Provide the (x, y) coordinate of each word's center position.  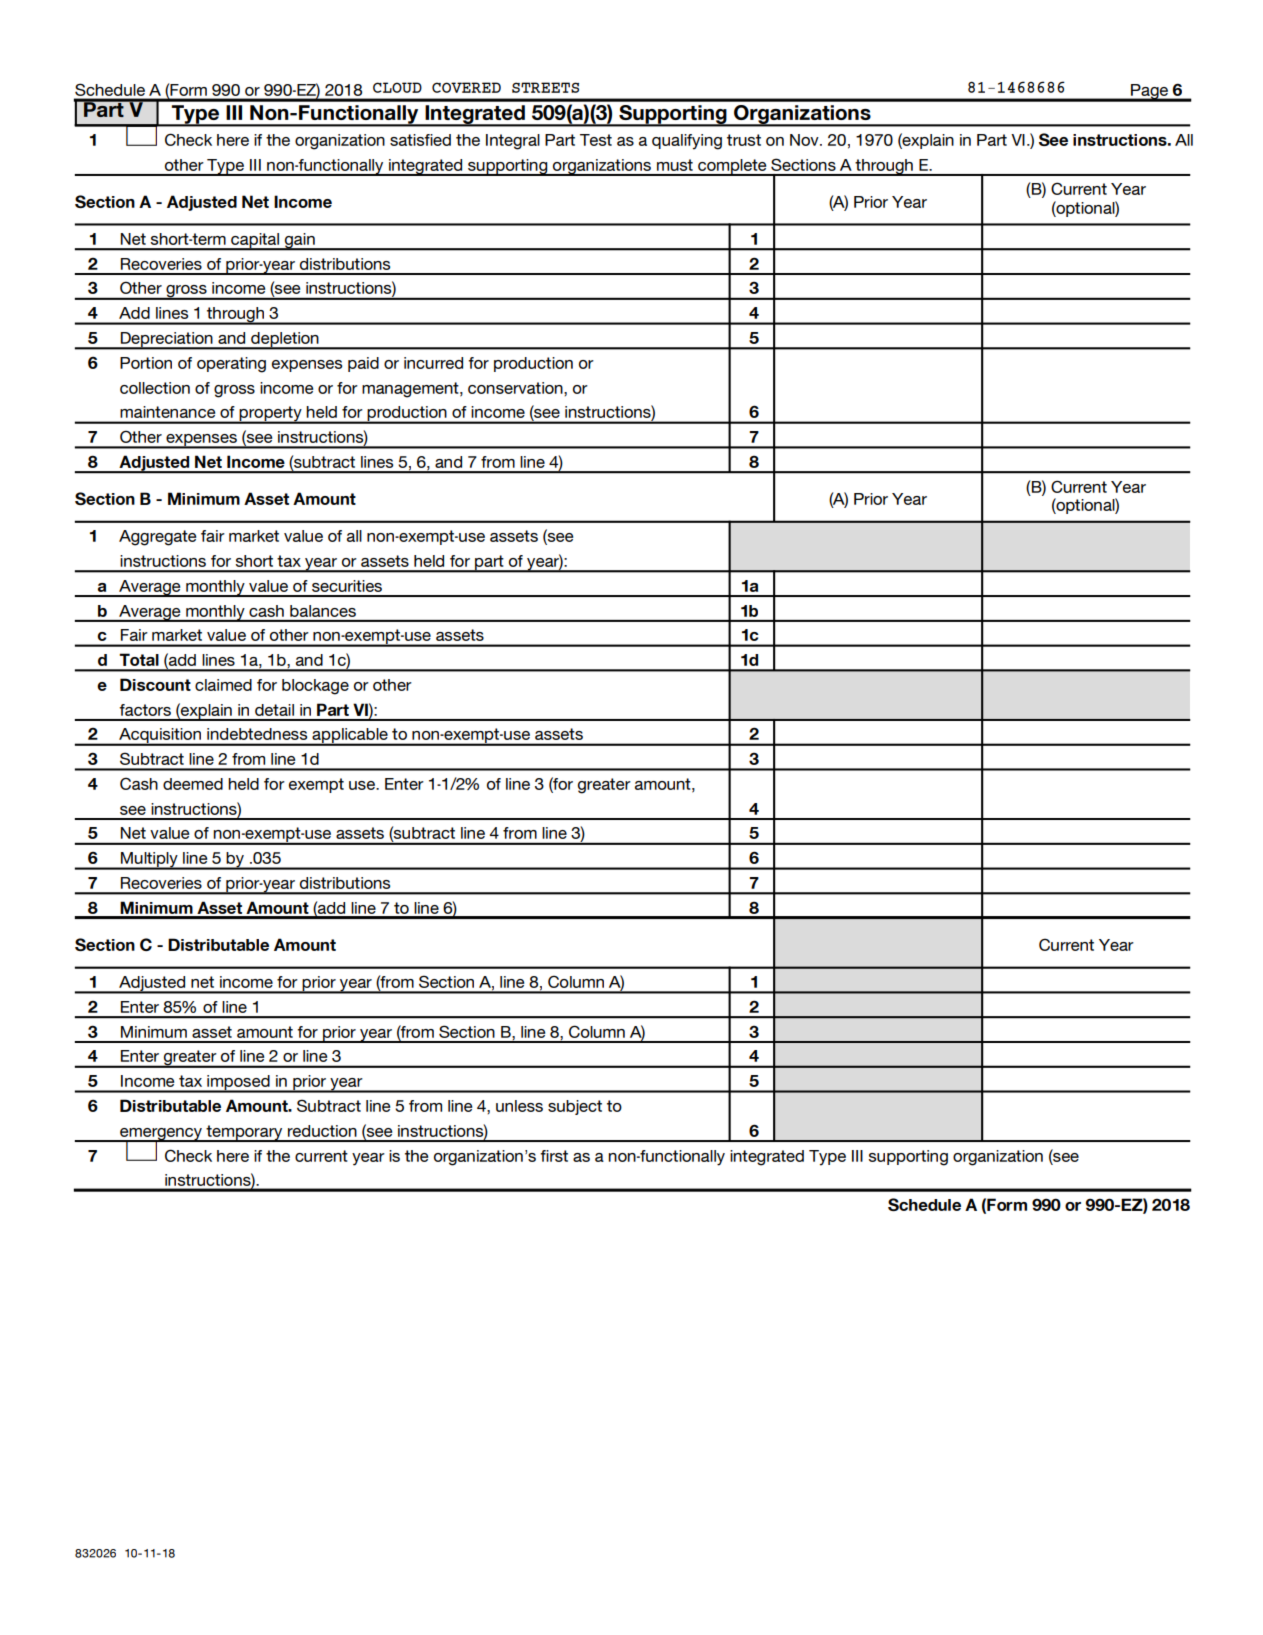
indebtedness (257, 734)
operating (231, 365)
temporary (244, 1133)
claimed (223, 685)
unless (519, 1106)
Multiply (149, 861)
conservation (516, 388)
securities (347, 586)
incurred (433, 363)
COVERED (466, 87)
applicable (350, 737)
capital (255, 241)
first (554, 1156)
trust (744, 140)
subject (575, 1107)
